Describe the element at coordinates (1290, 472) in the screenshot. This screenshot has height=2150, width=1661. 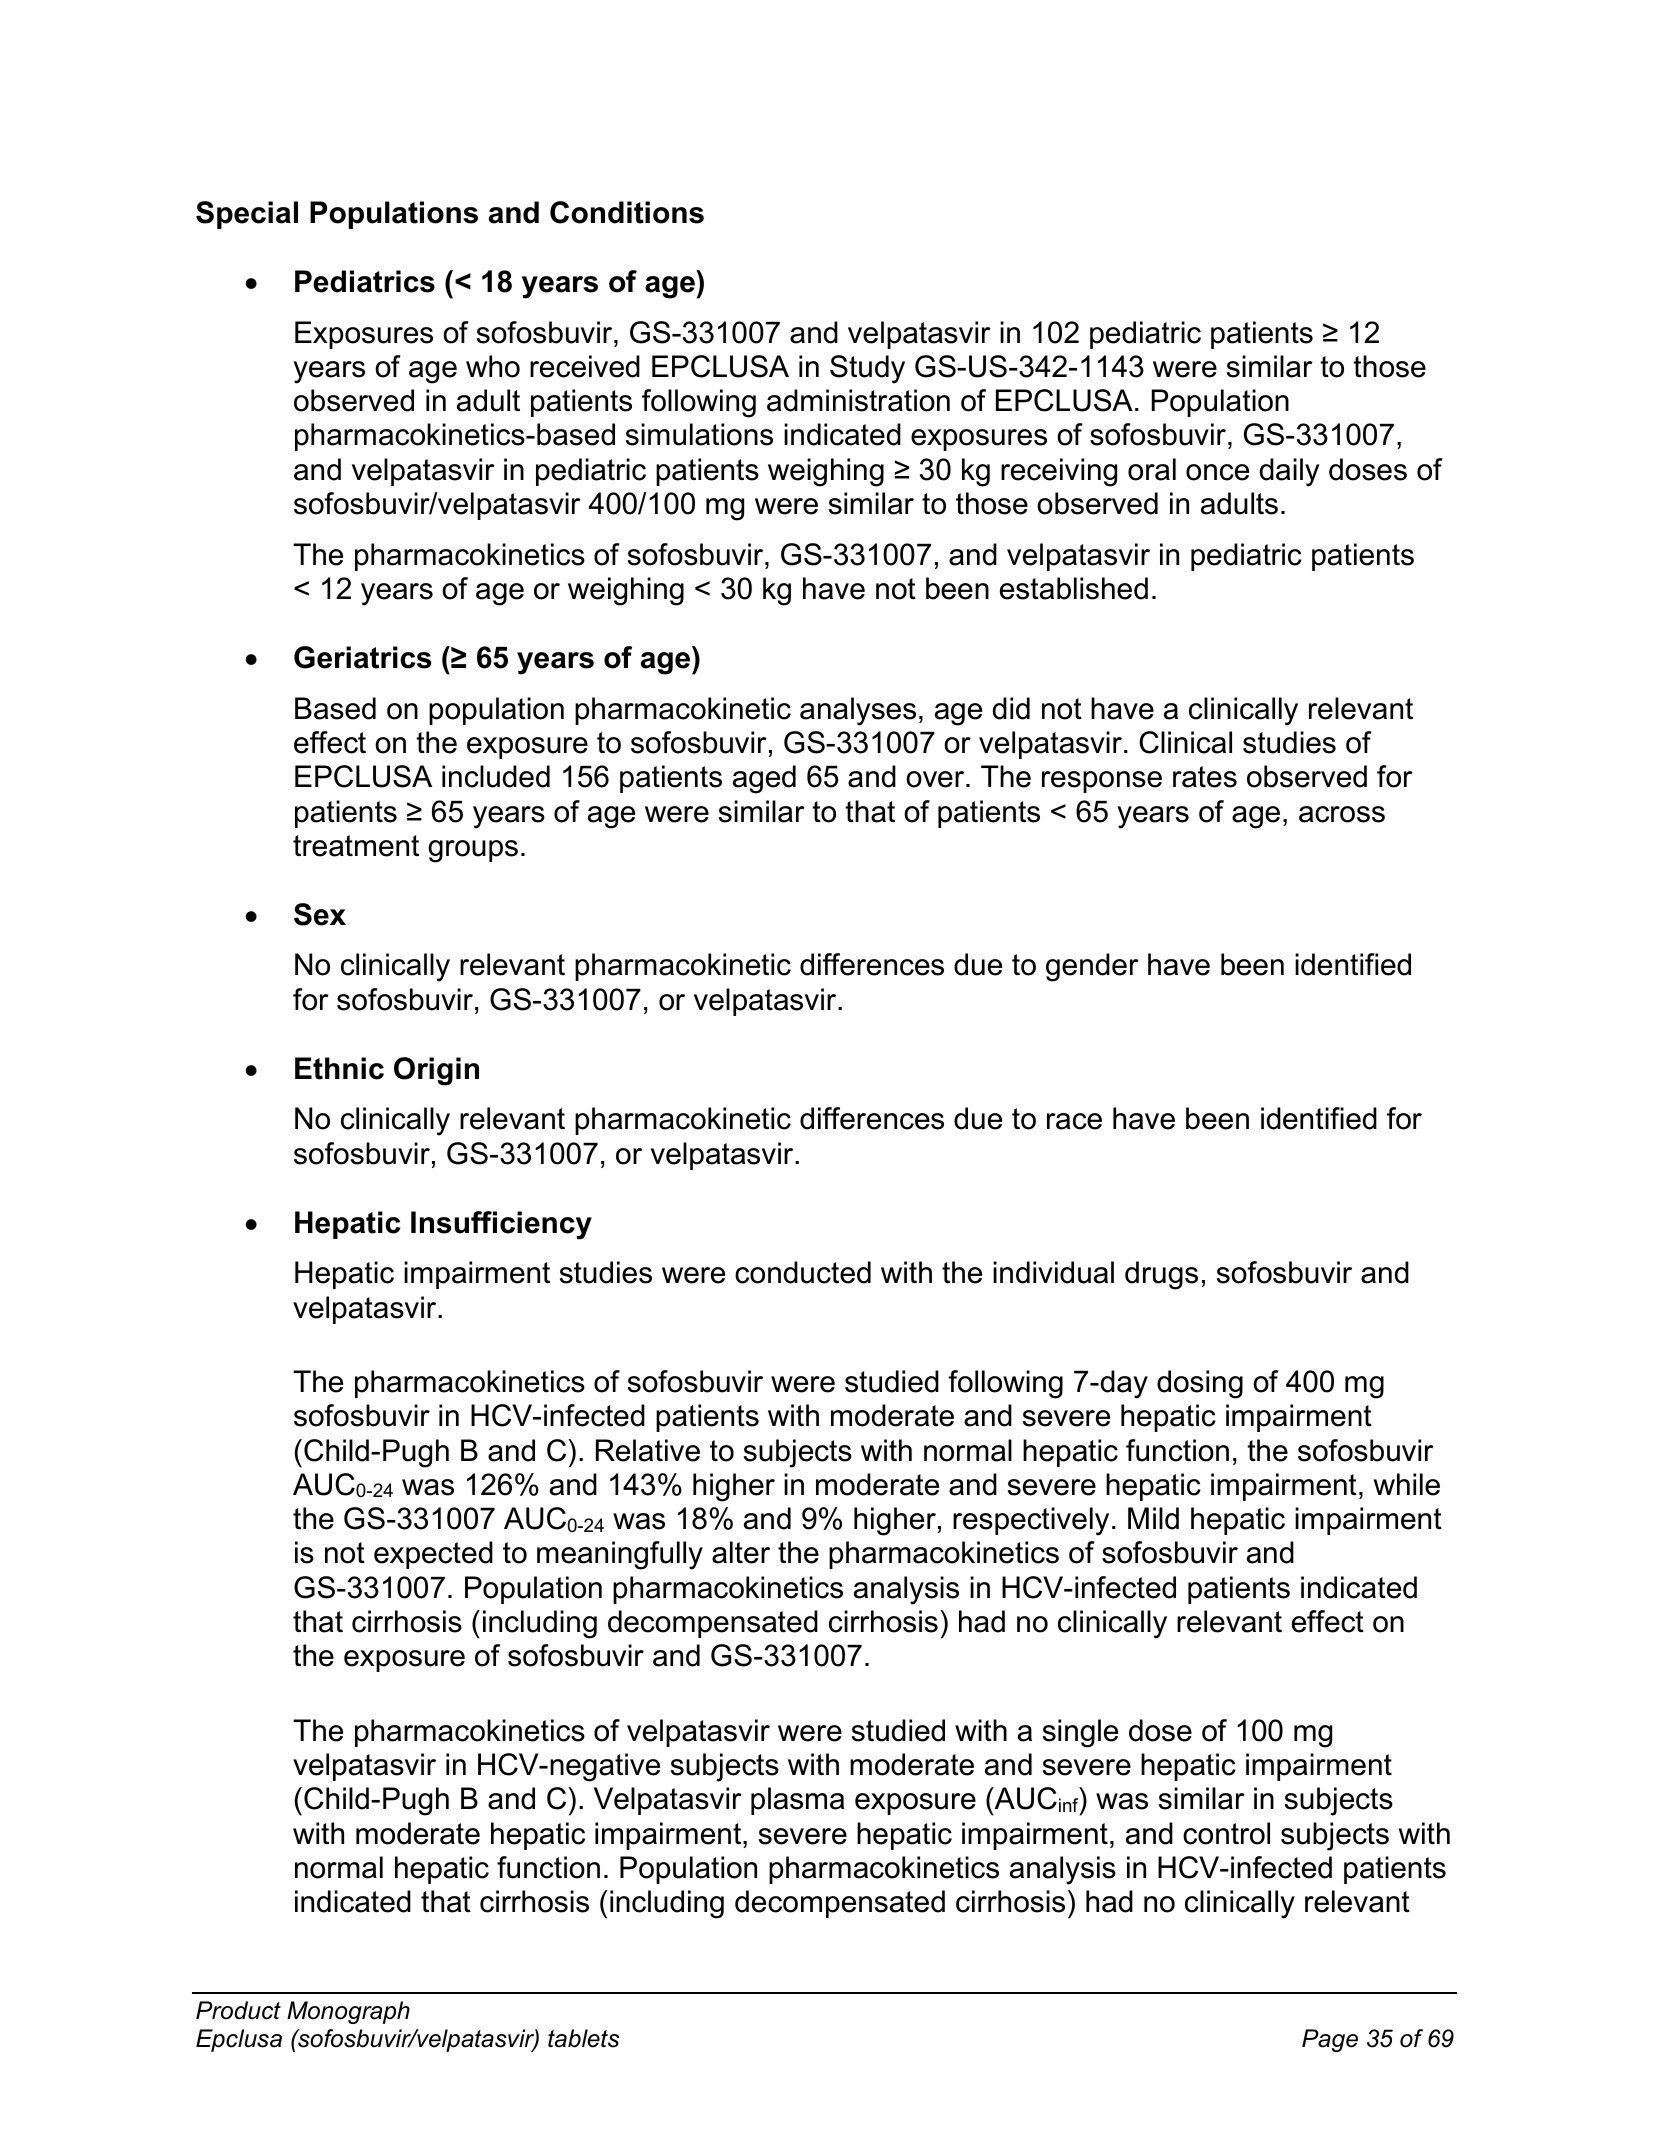
I see `daily` at that location.
